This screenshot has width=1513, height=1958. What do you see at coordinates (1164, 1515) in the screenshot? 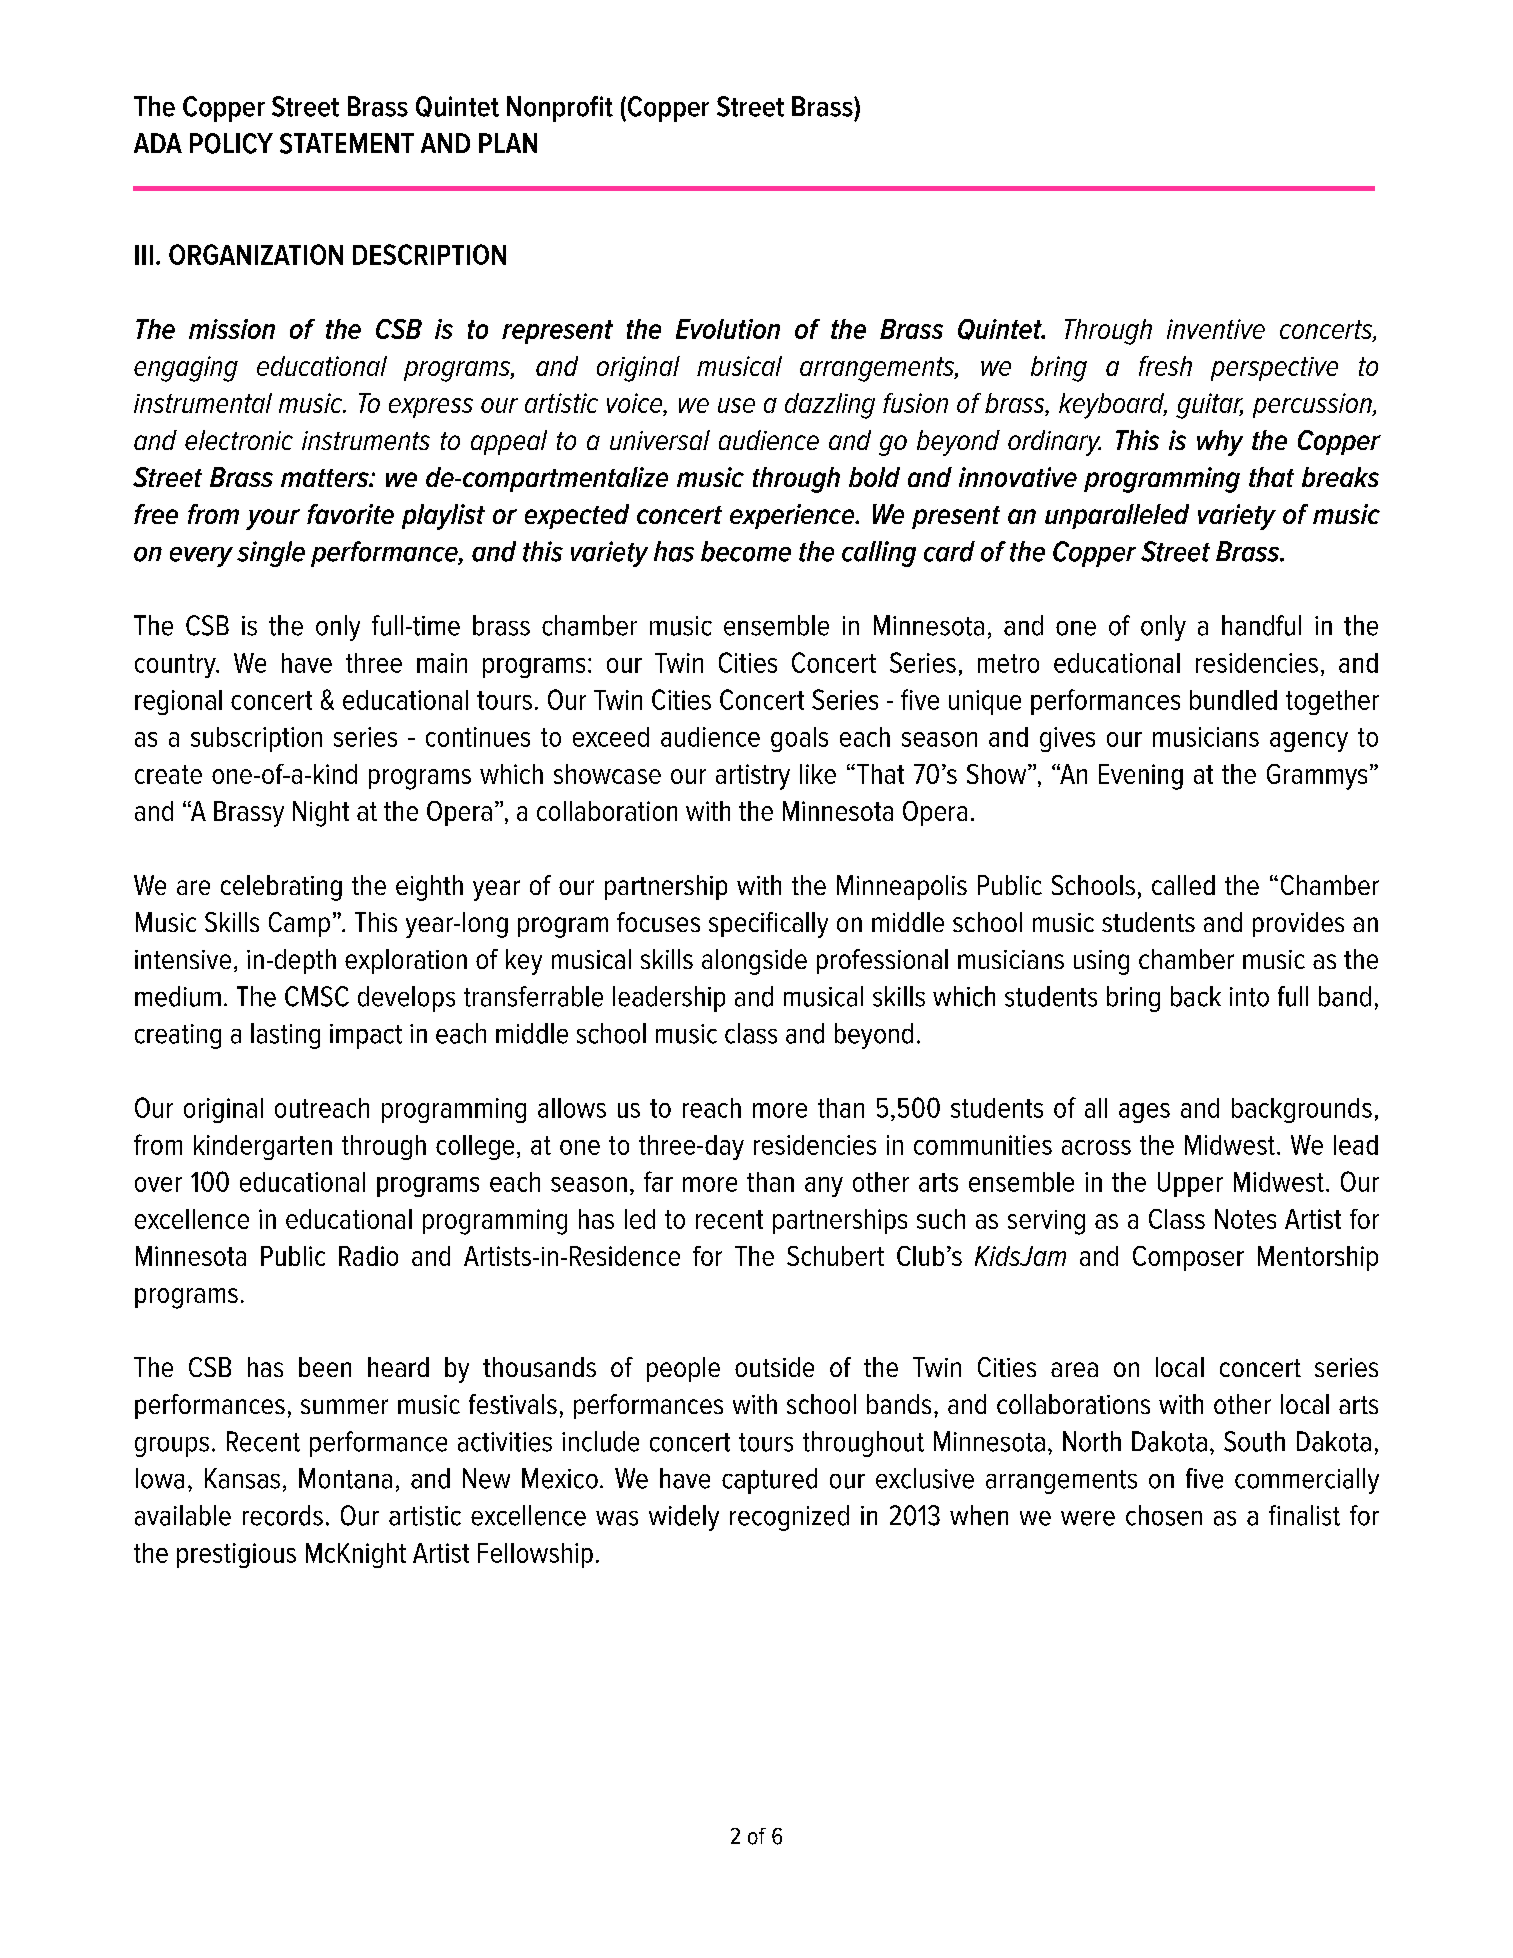
I see `chosen` at bounding box center [1164, 1515].
